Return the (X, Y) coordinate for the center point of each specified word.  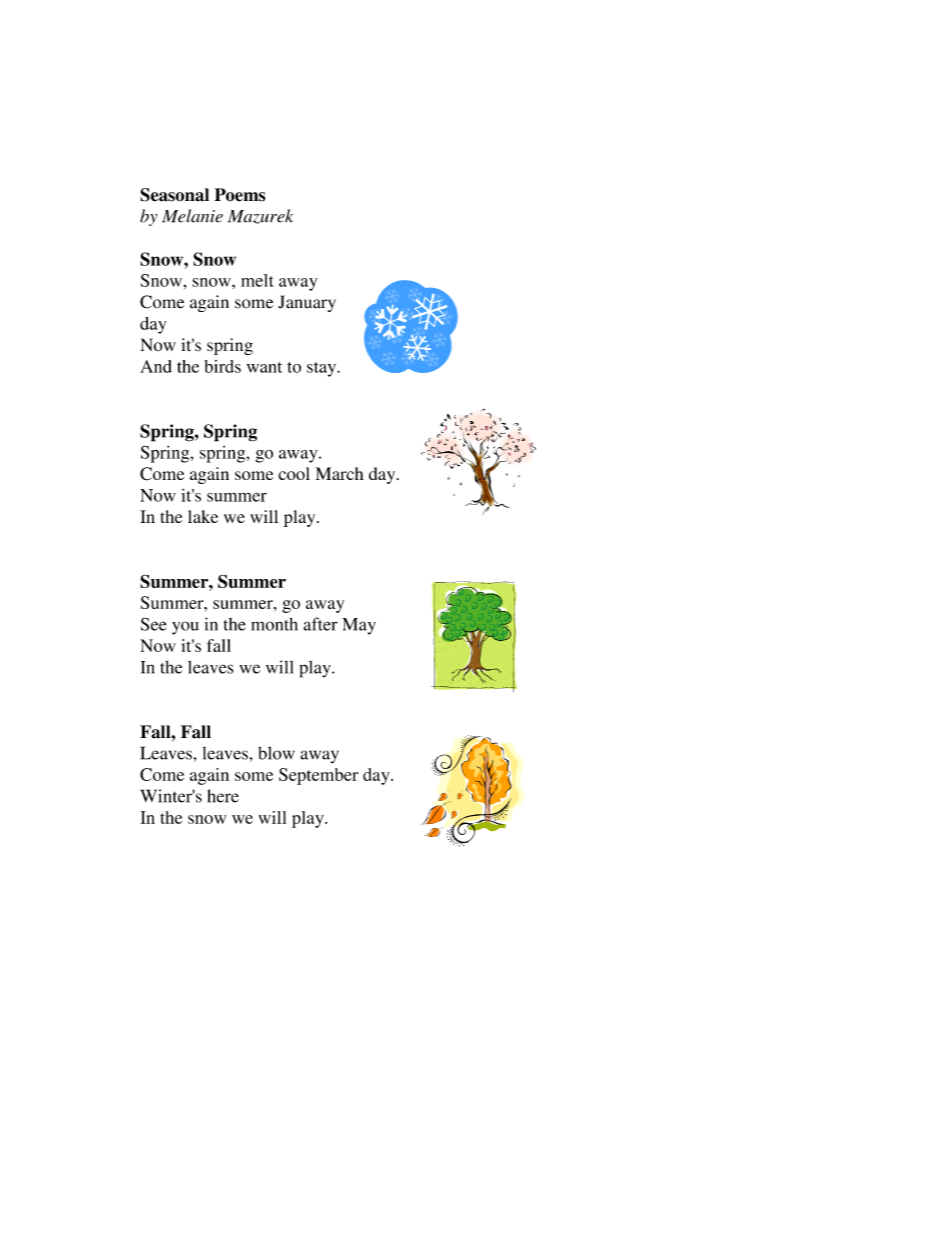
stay (323, 369)
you (185, 628)
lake (203, 516)
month (274, 624)
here (223, 796)
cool (294, 473)
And (156, 366)
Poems (240, 195)
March (339, 473)
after (320, 624)
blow (276, 753)
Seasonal (174, 195)
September (318, 776)
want (264, 367)
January (307, 303)
